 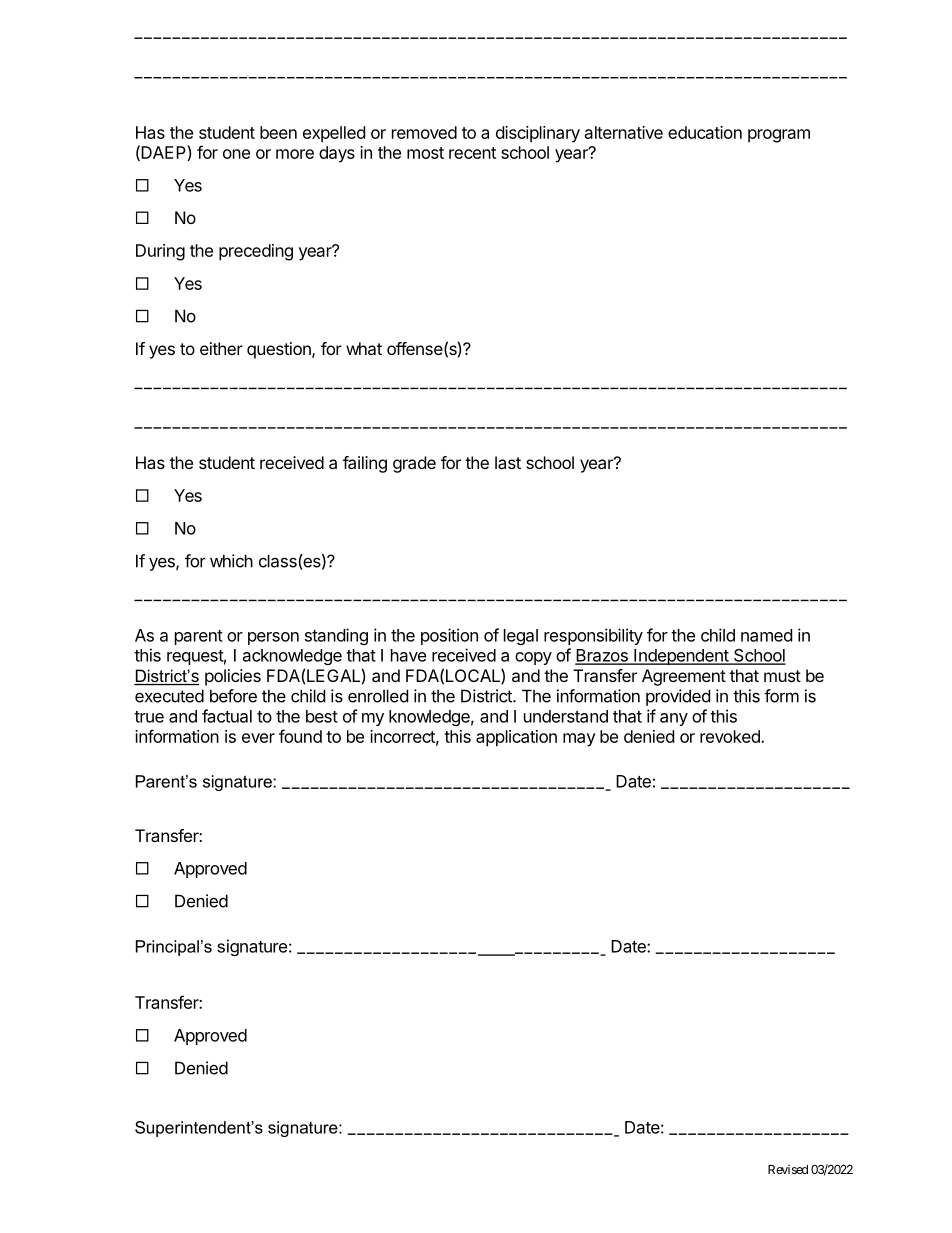 What do you see at coordinates (681, 657) in the screenshot?
I see `Independent` at bounding box center [681, 657].
